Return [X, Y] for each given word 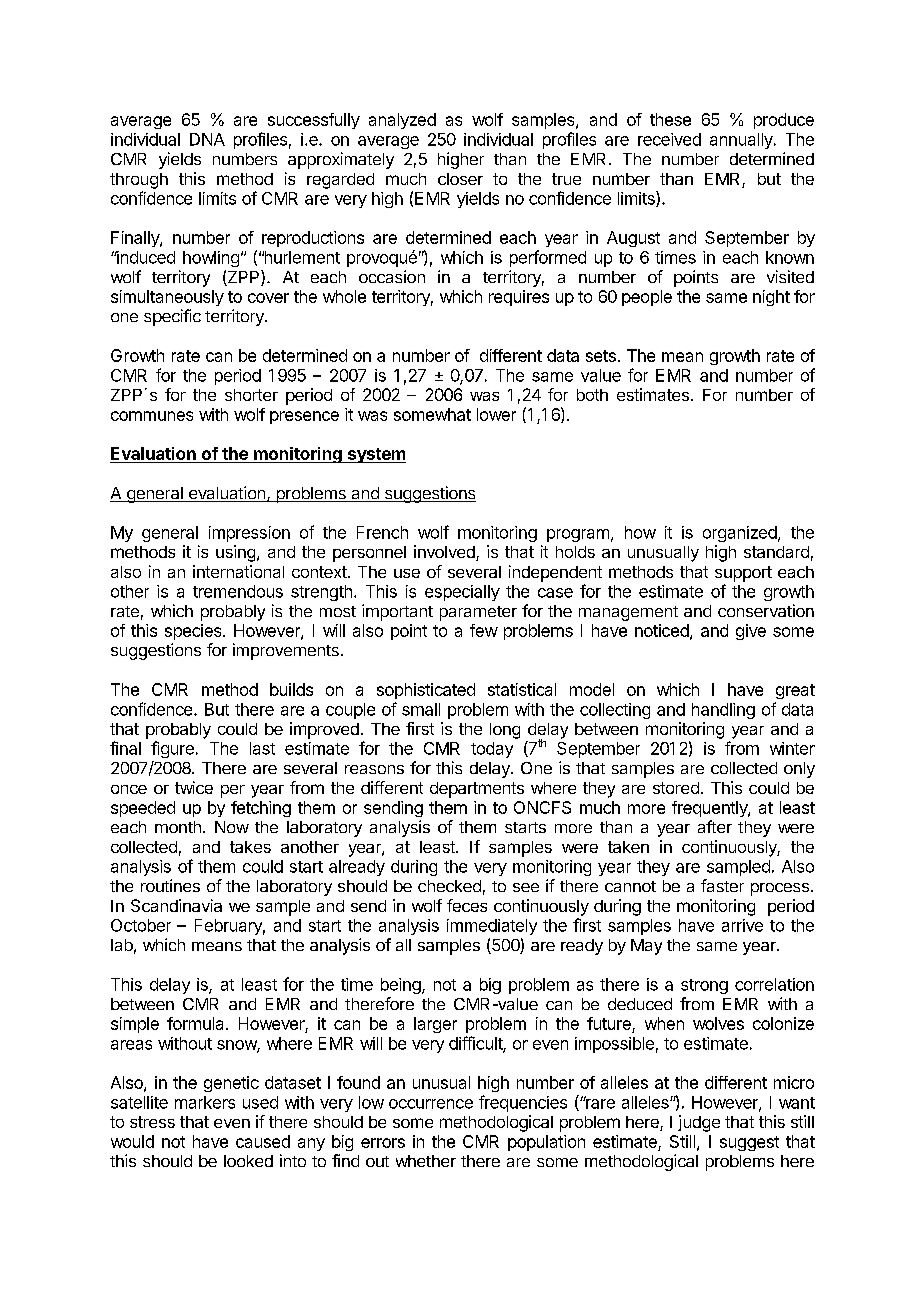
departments [477, 790]
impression [249, 534]
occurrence [431, 1104]
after [715, 826]
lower [496, 414]
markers [205, 1102]
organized [740, 534]
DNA [207, 139]
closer [460, 179]
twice [194, 787]
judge [699, 1123]
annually [742, 141]
